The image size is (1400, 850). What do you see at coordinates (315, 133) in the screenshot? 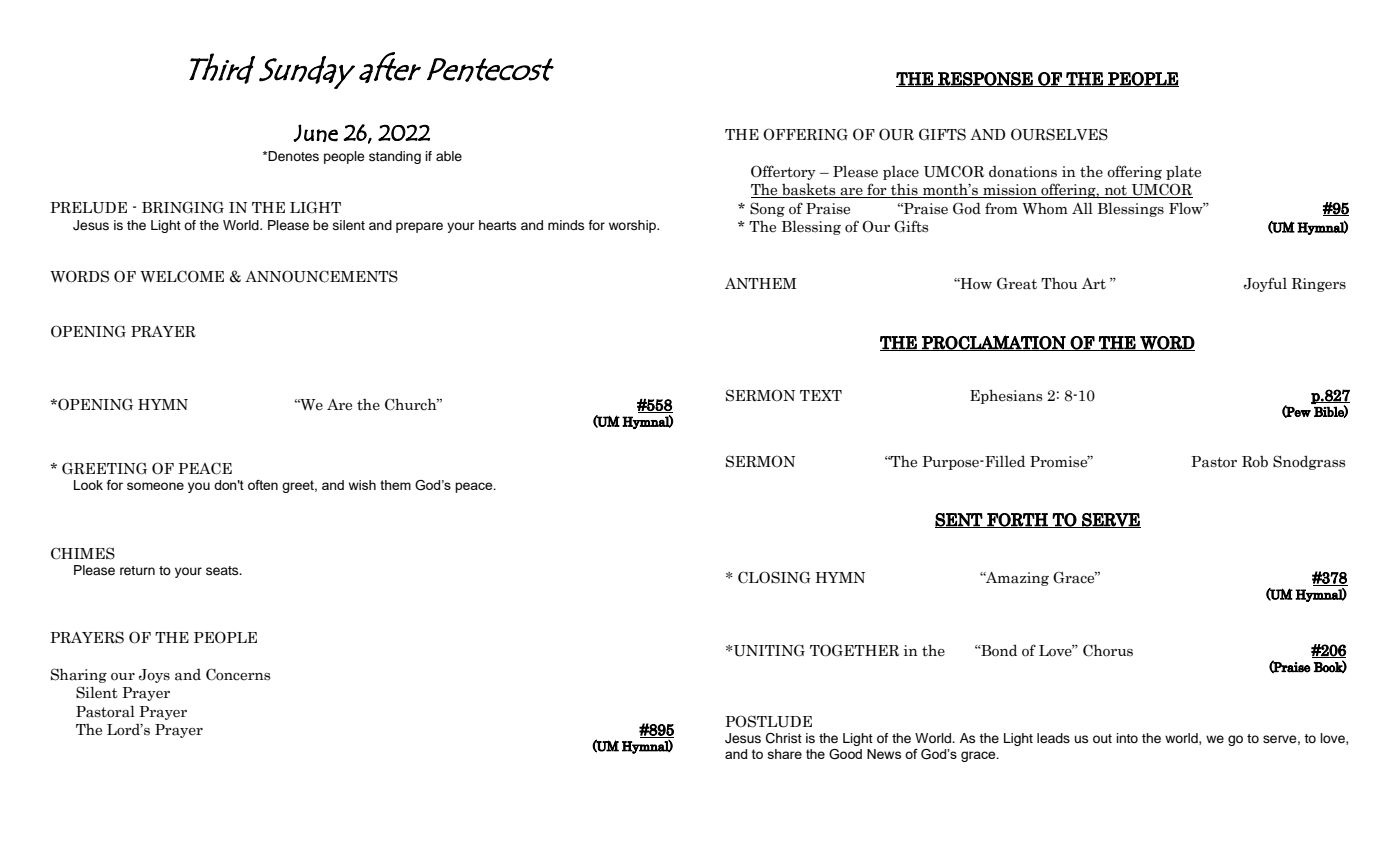
I see `June` at bounding box center [315, 133].
